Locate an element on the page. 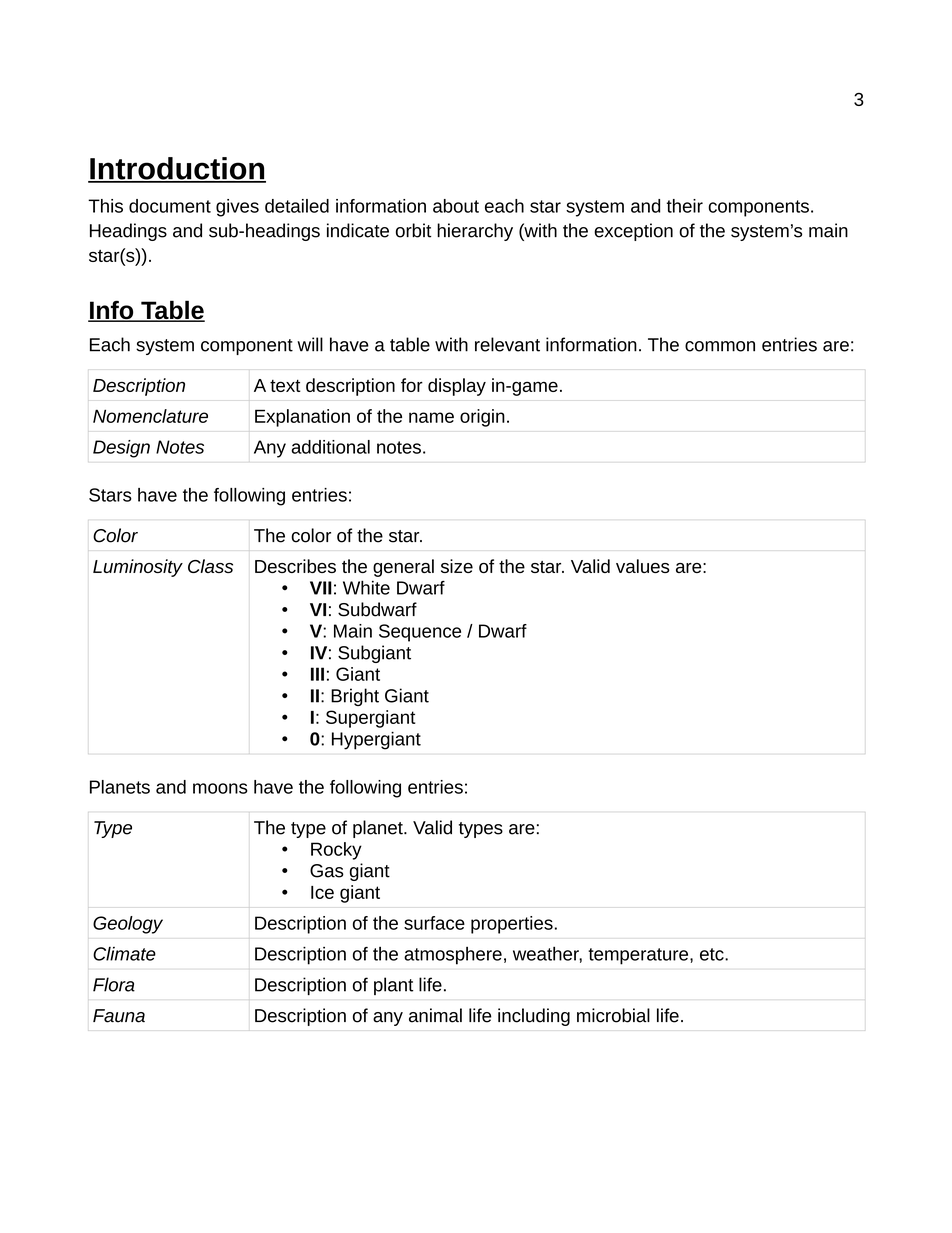 The image size is (952, 1233). name is located at coordinates (431, 417).
